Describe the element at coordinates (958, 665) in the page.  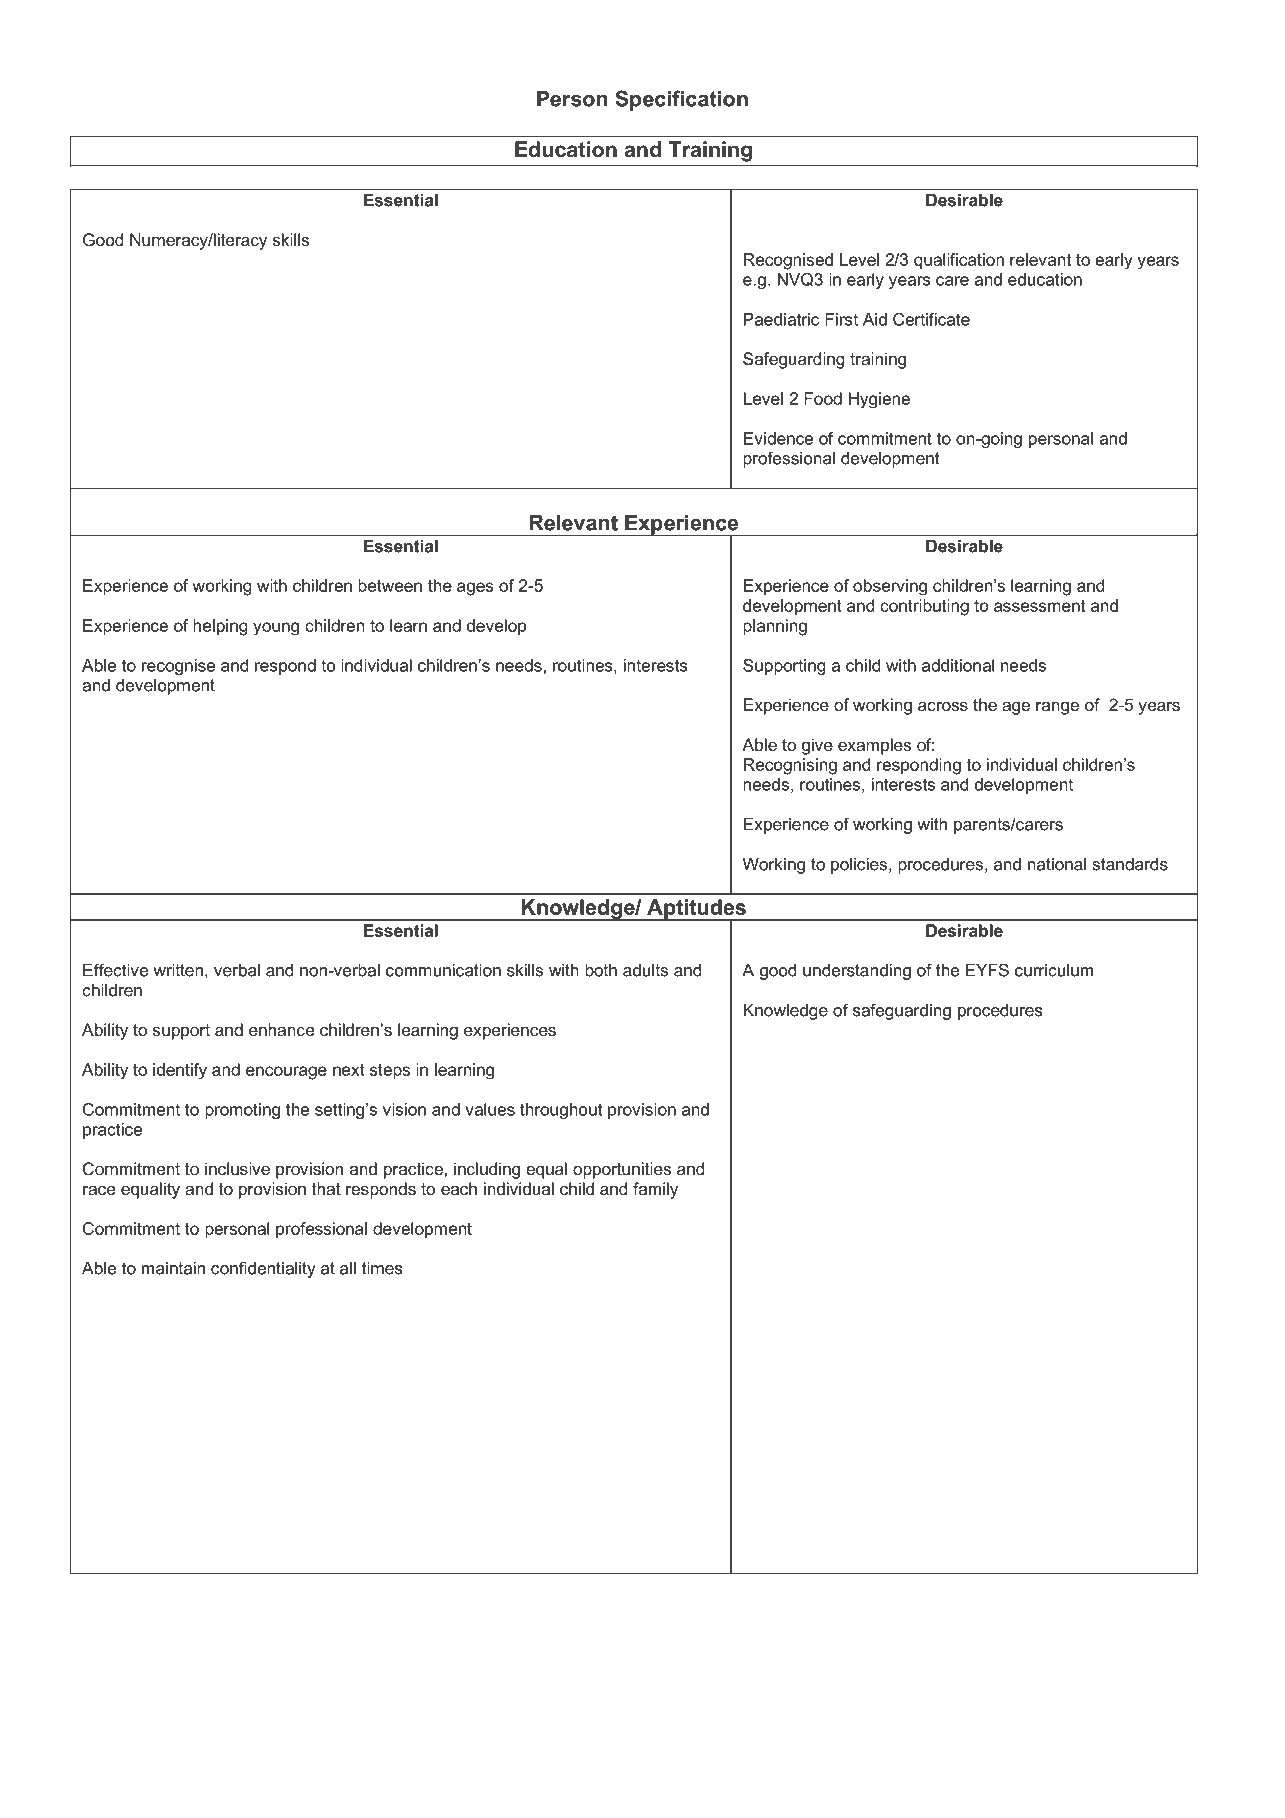
I see `additional` at that location.
